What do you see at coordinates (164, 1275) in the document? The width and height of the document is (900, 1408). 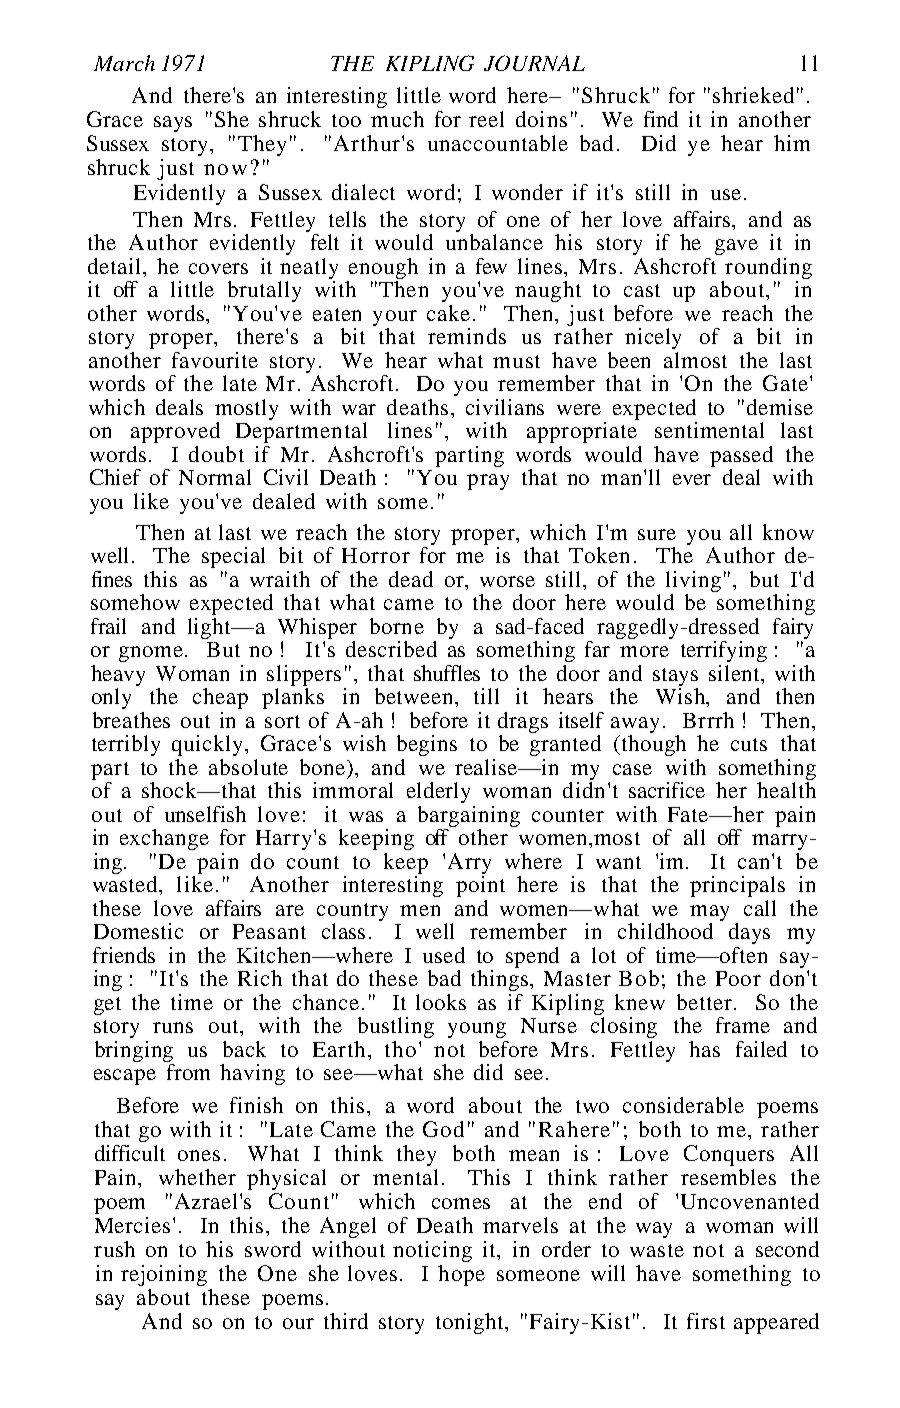 I see `rejoining` at bounding box center [164, 1275].
